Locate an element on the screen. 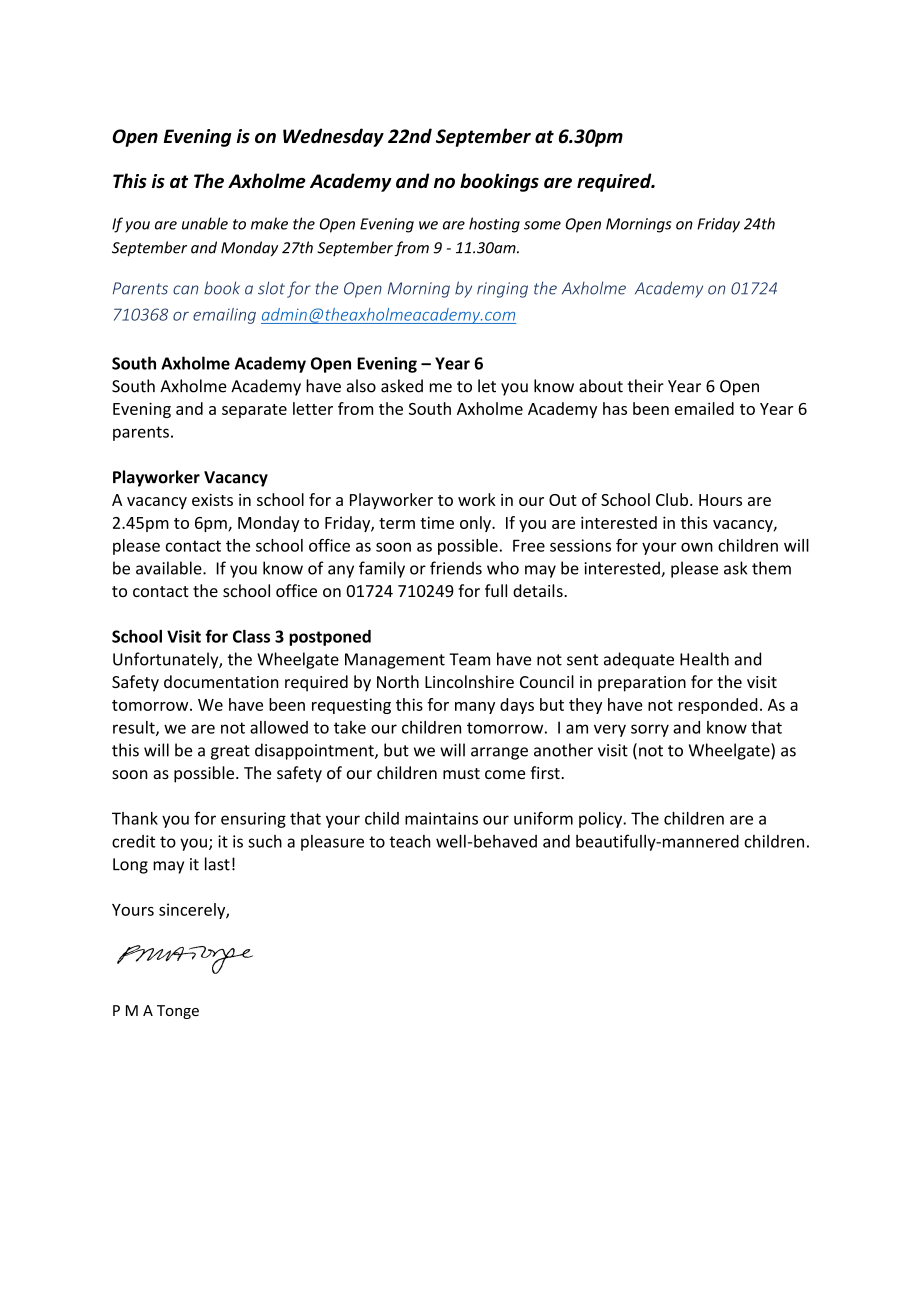  exists is located at coordinates (212, 500).
